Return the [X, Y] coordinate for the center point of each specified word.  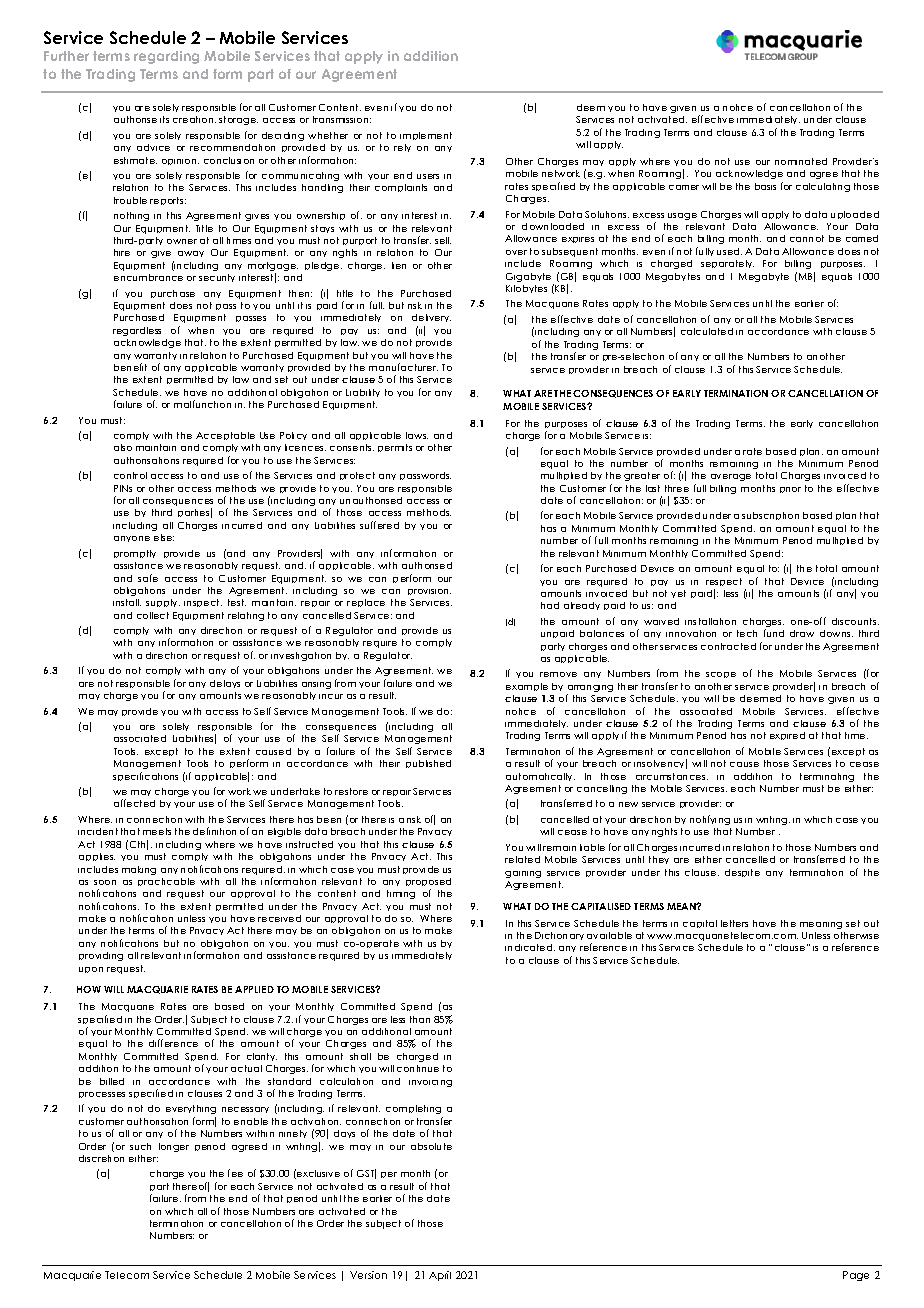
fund [774, 633]
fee [235, 1173]
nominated [801, 161]
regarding [166, 57]
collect [153, 615]
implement [426, 136]
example [527, 687]
